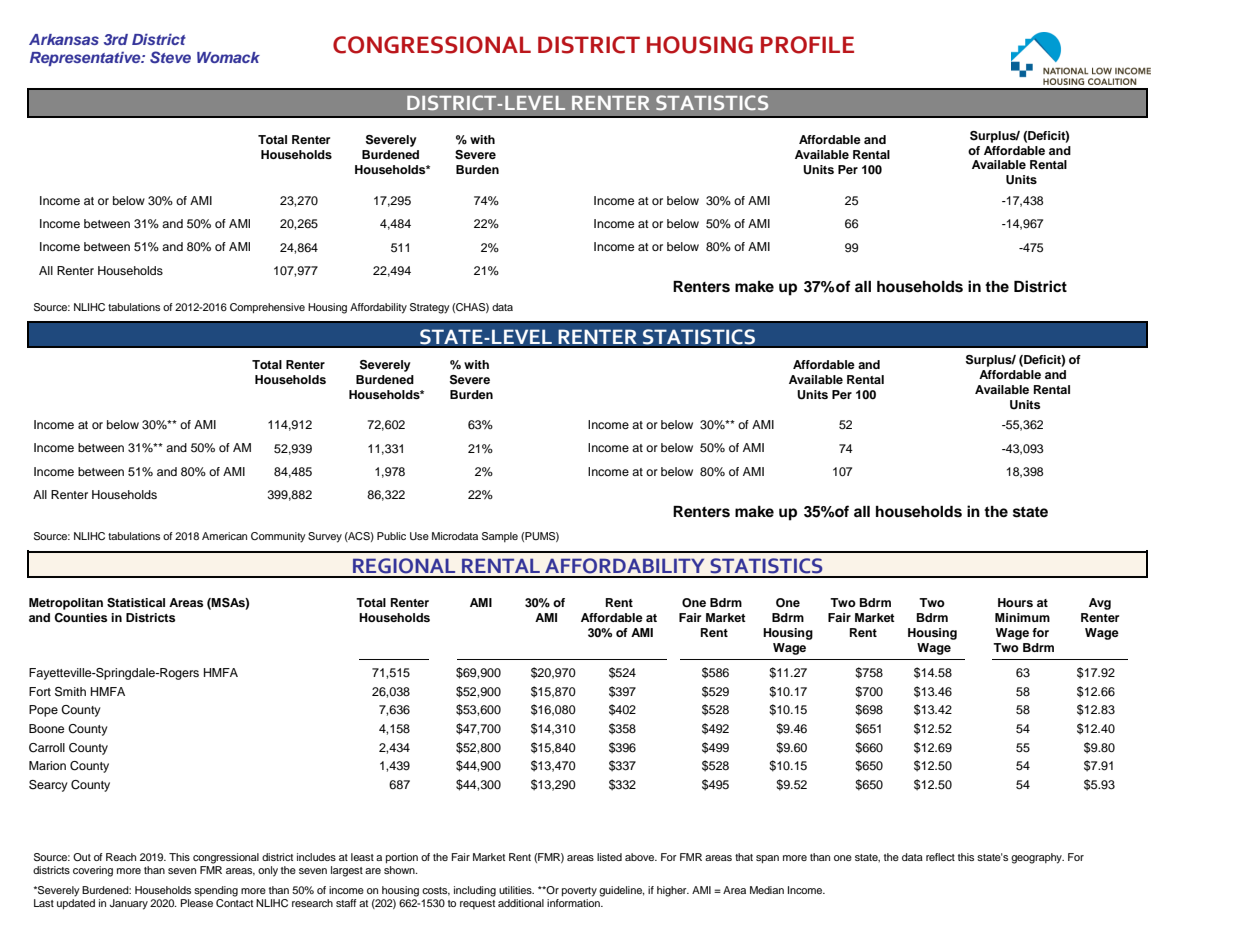 The width and height of the screenshot is (1233, 952). Describe the element at coordinates (1015, 602) in the screenshot. I see `Hours` at that location.
